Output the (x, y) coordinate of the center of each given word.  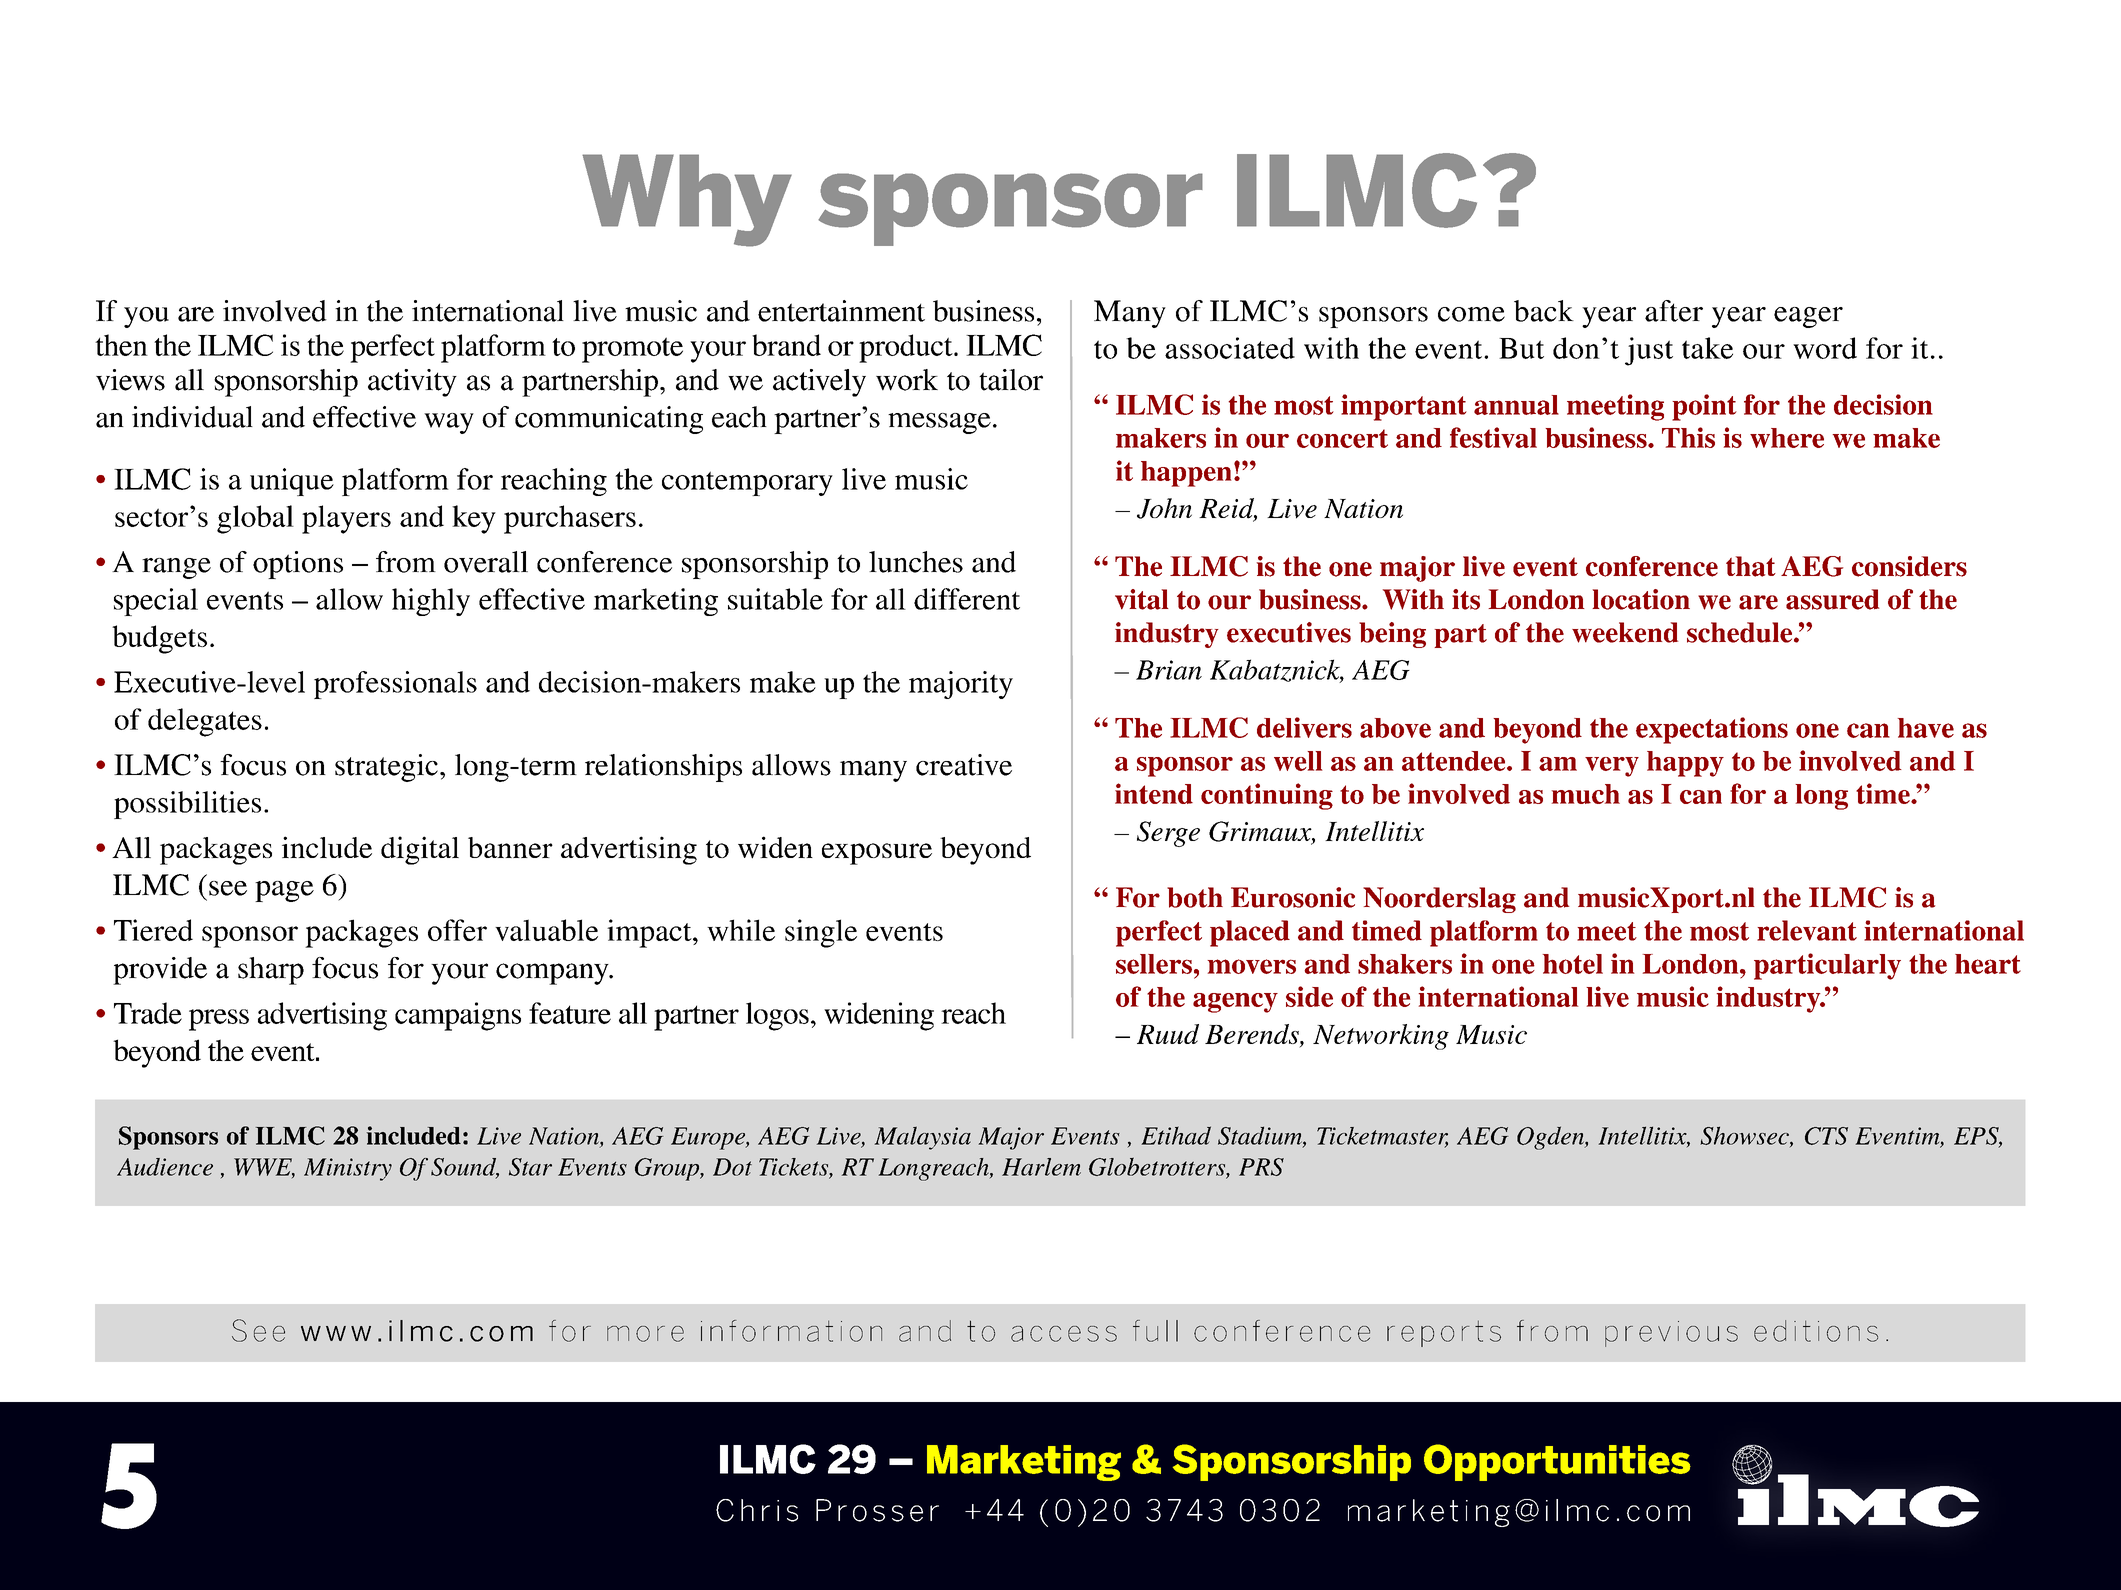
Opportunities (1557, 1462)
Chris (757, 1510)
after (1674, 311)
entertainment (841, 311)
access (1064, 1334)
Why (687, 200)
